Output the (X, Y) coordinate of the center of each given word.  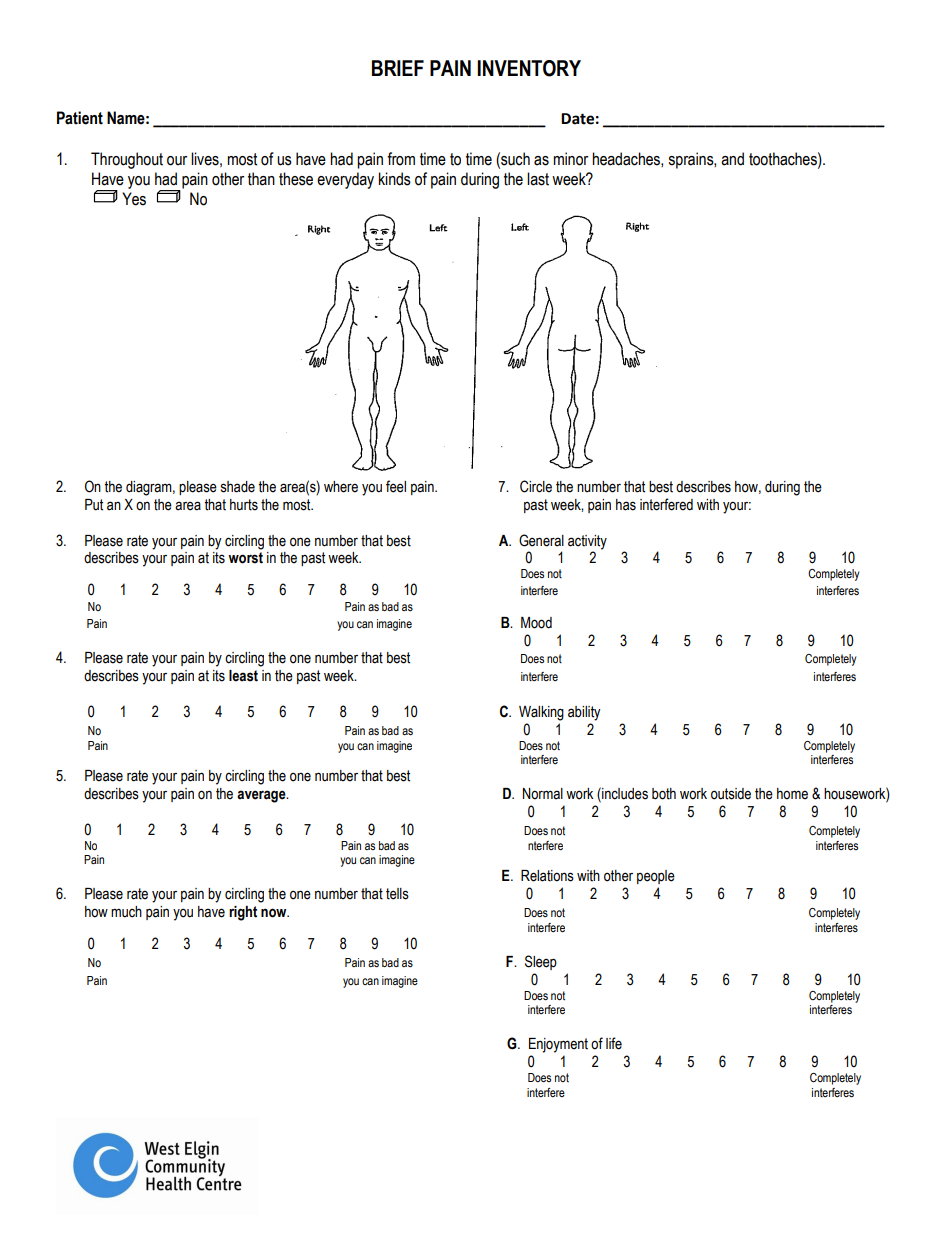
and (732, 159)
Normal (543, 794)
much (126, 912)
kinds (395, 179)
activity (587, 542)
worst (245, 558)
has (626, 505)
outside (731, 794)
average (262, 796)
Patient (80, 118)
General (541, 540)
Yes (134, 199)
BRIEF (398, 68)
